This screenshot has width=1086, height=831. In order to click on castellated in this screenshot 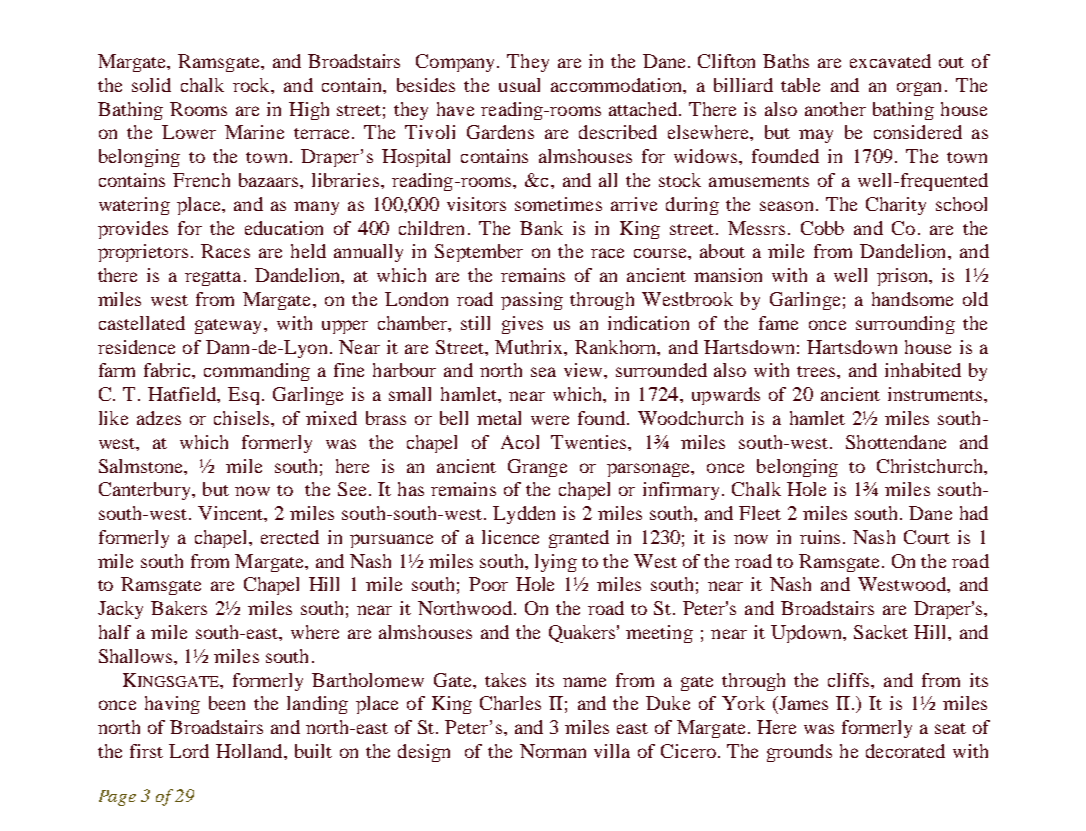, I will do `click(142, 323)`.
